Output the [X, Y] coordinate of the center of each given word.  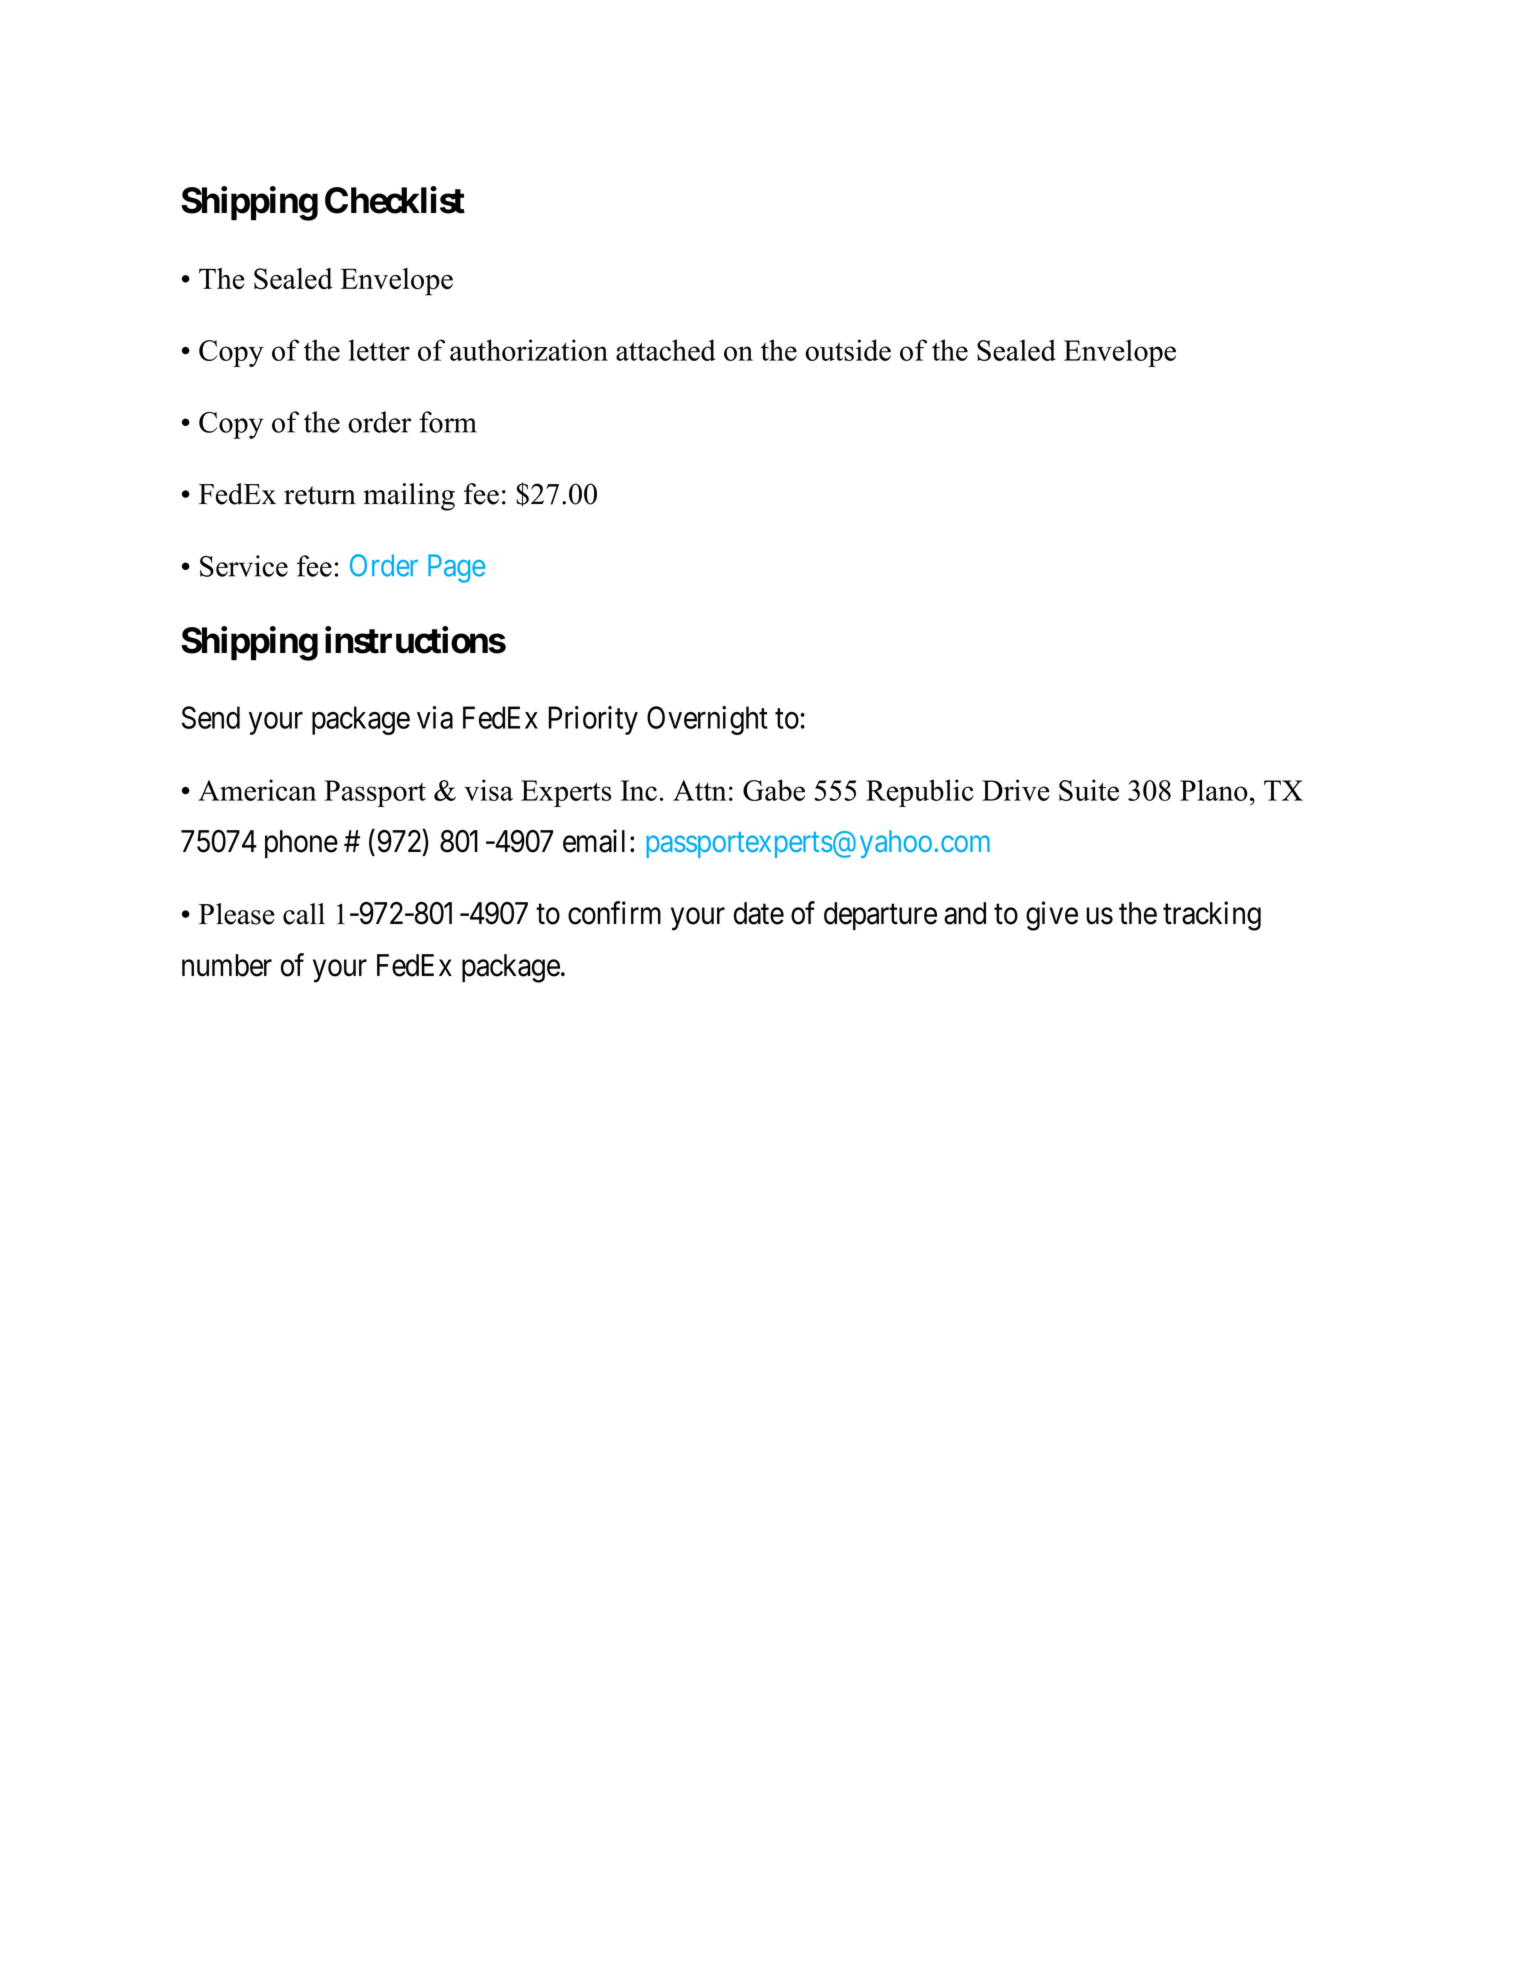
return [320, 495]
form [448, 422]
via [435, 717]
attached [666, 350]
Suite [1089, 790]
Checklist [395, 200]
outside [848, 350]
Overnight [707, 720]
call [304, 914]
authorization [529, 350]
